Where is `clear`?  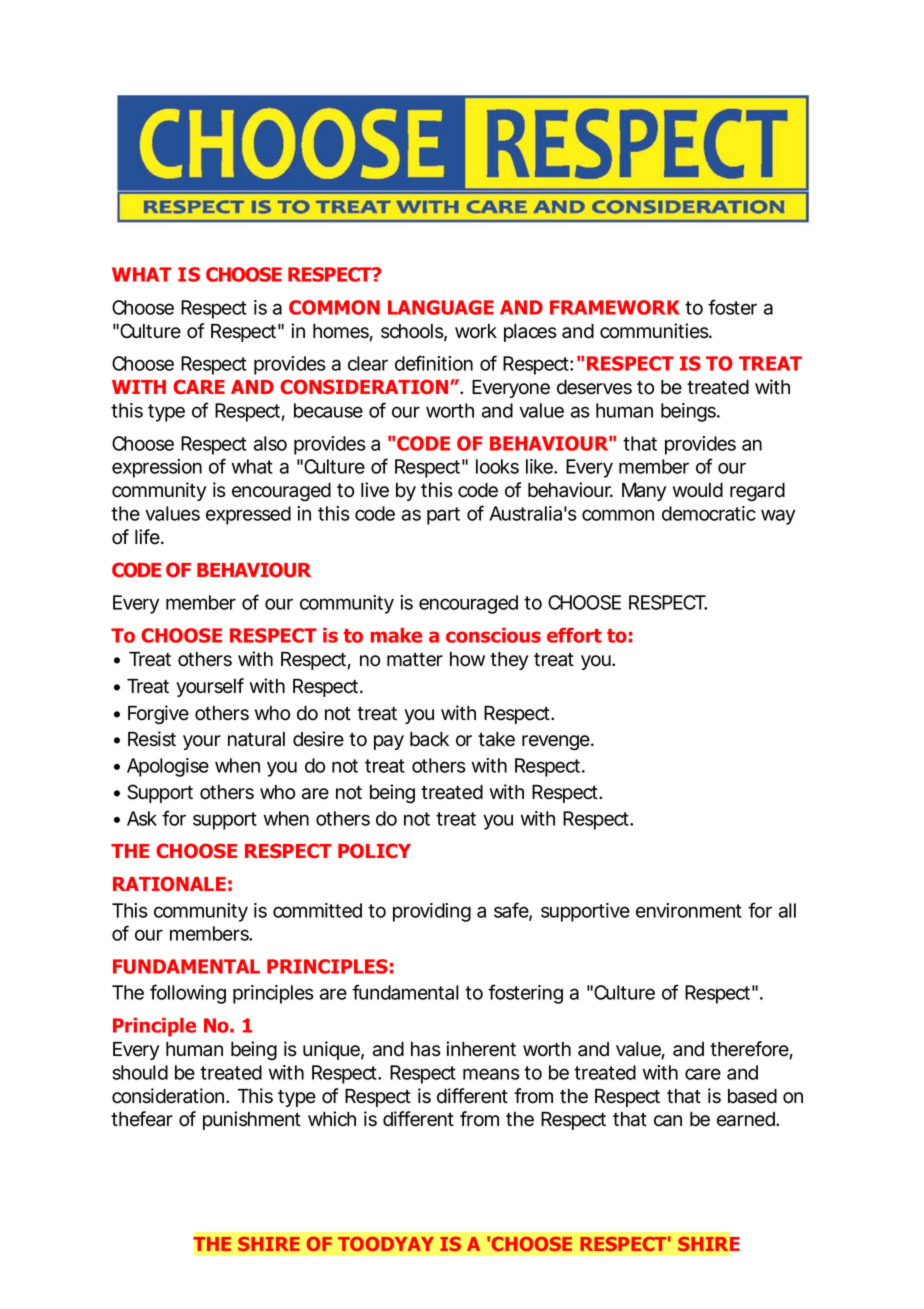
clear is located at coordinates (368, 363).
